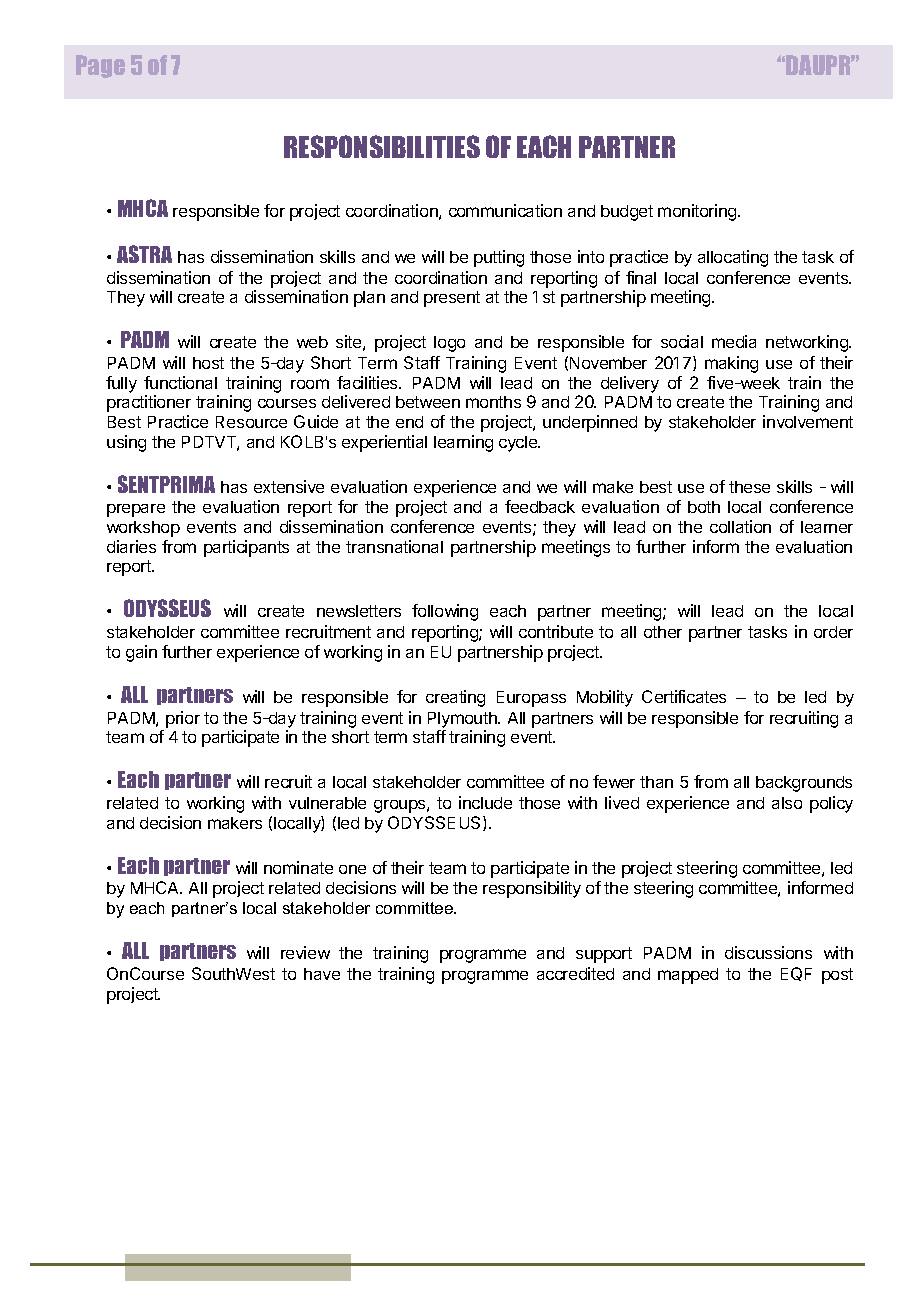 The image size is (924, 1307). What do you see at coordinates (740, 526) in the page?
I see `collation` at bounding box center [740, 526].
